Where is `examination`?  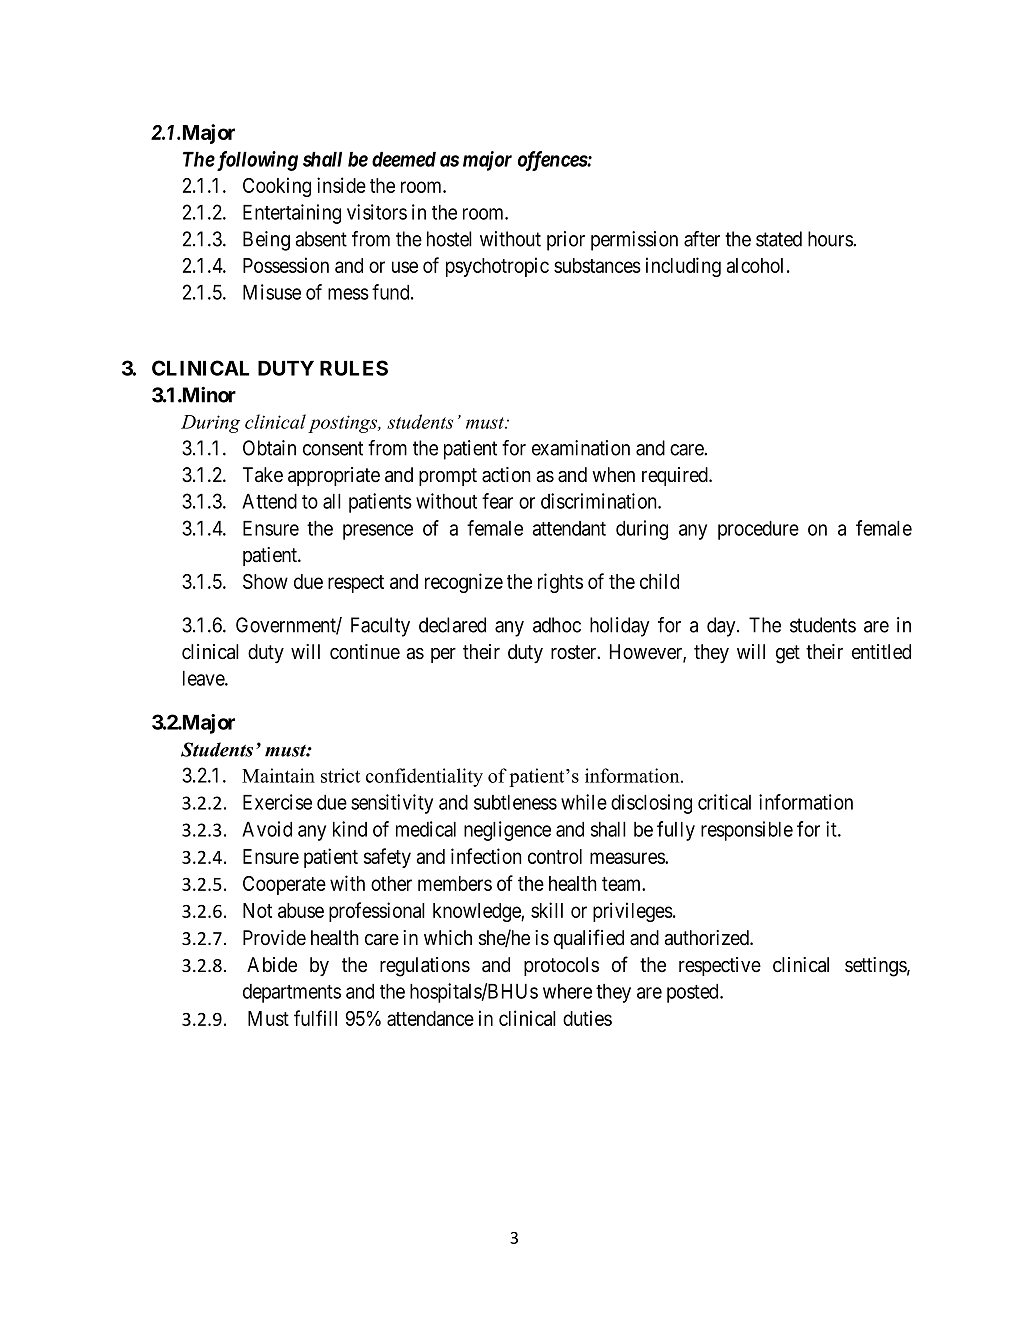
examination is located at coordinates (581, 448).
